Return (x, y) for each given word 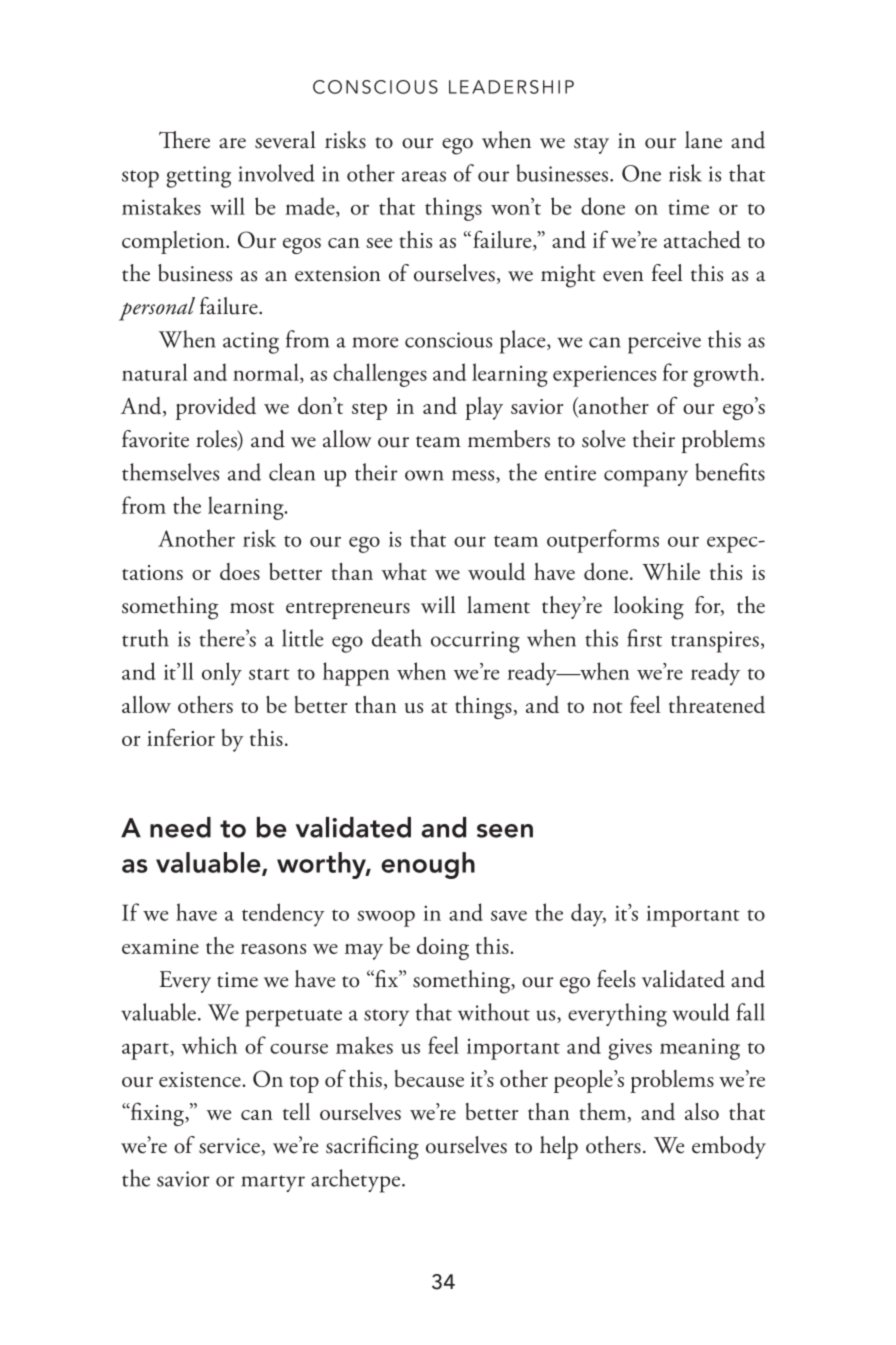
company (646, 478)
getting (199, 177)
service (230, 1147)
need (180, 827)
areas (424, 176)
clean (292, 472)
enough (428, 865)
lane (703, 140)
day (588, 915)
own (424, 475)
